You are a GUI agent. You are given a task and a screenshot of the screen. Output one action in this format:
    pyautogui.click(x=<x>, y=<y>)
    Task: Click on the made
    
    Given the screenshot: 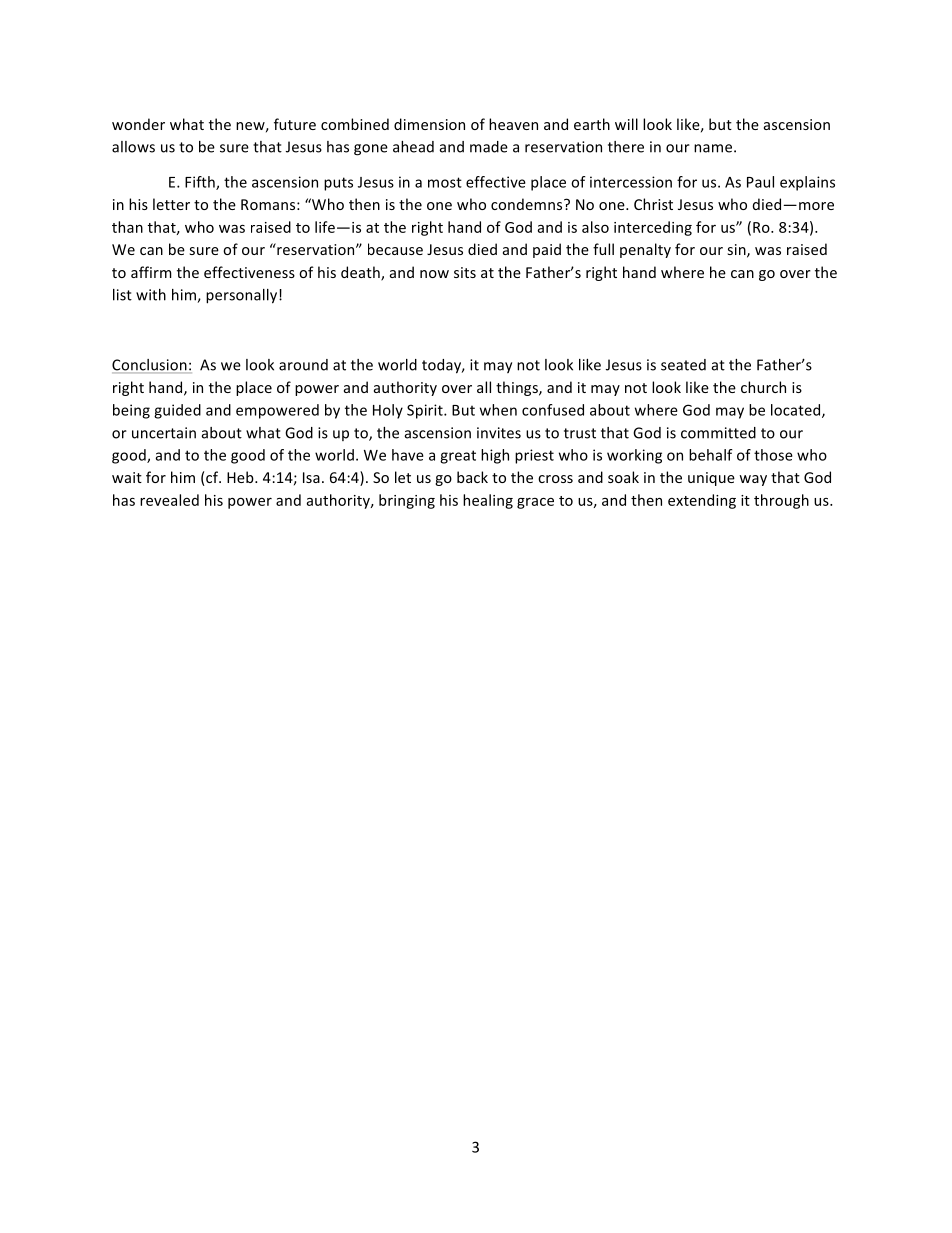 What is the action you would take?
    pyautogui.click(x=489, y=147)
